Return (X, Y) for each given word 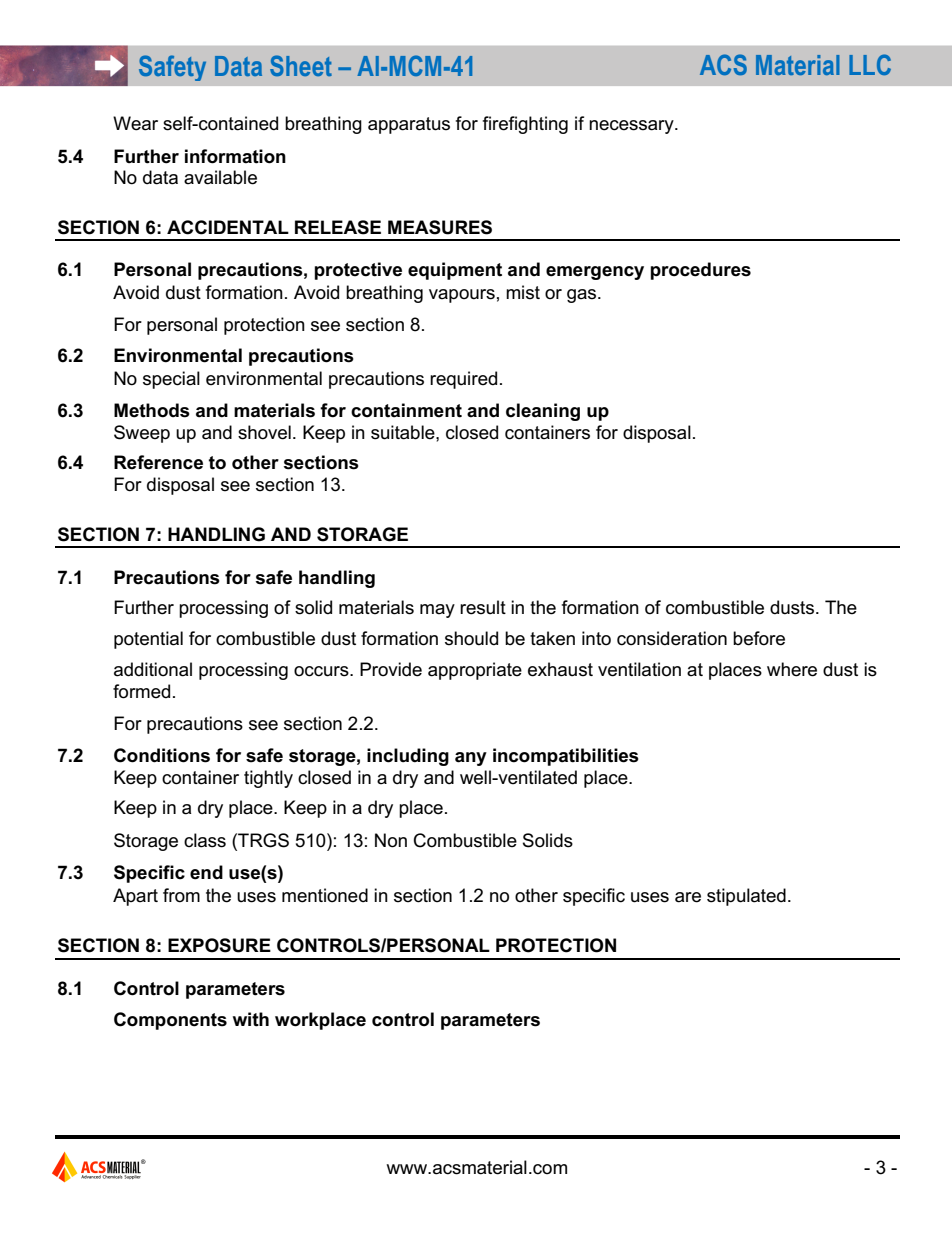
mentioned (325, 895)
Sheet (301, 65)
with (251, 1019)
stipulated (746, 897)
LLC (870, 64)
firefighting (525, 125)
